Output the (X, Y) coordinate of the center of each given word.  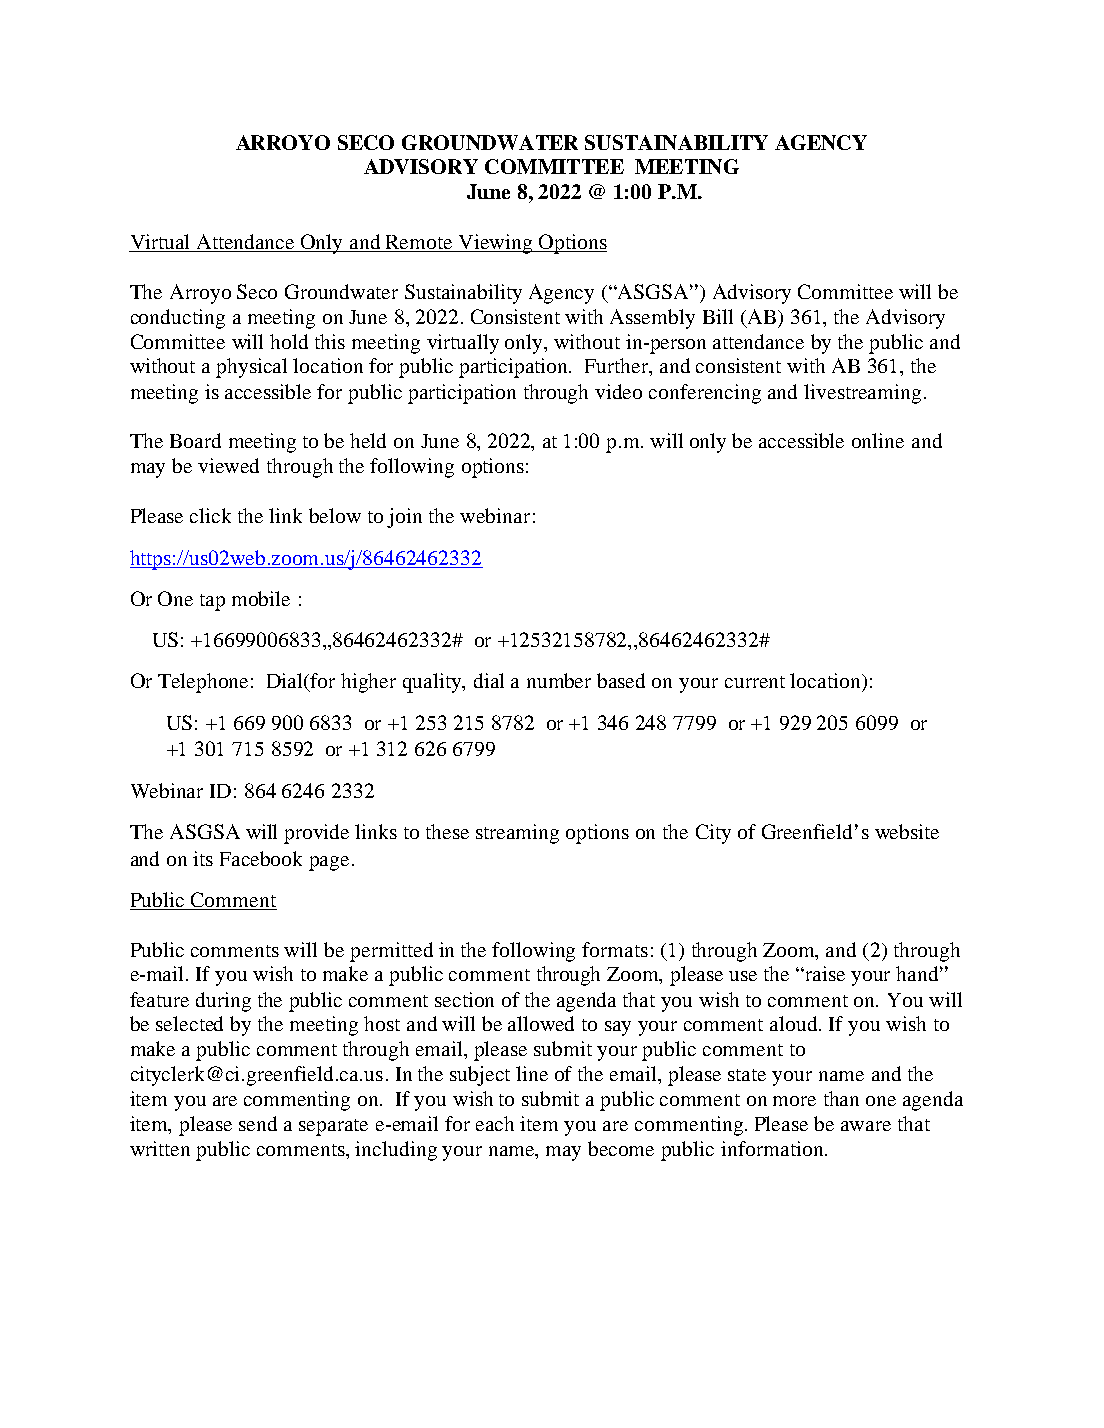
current (755, 682)
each (495, 1123)
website (907, 831)
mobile (261, 598)
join (404, 518)
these (447, 831)
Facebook (261, 858)
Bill (718, 316)
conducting (178, 319)
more (794, 1101)
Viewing (496, 244)
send (258, 1123)
